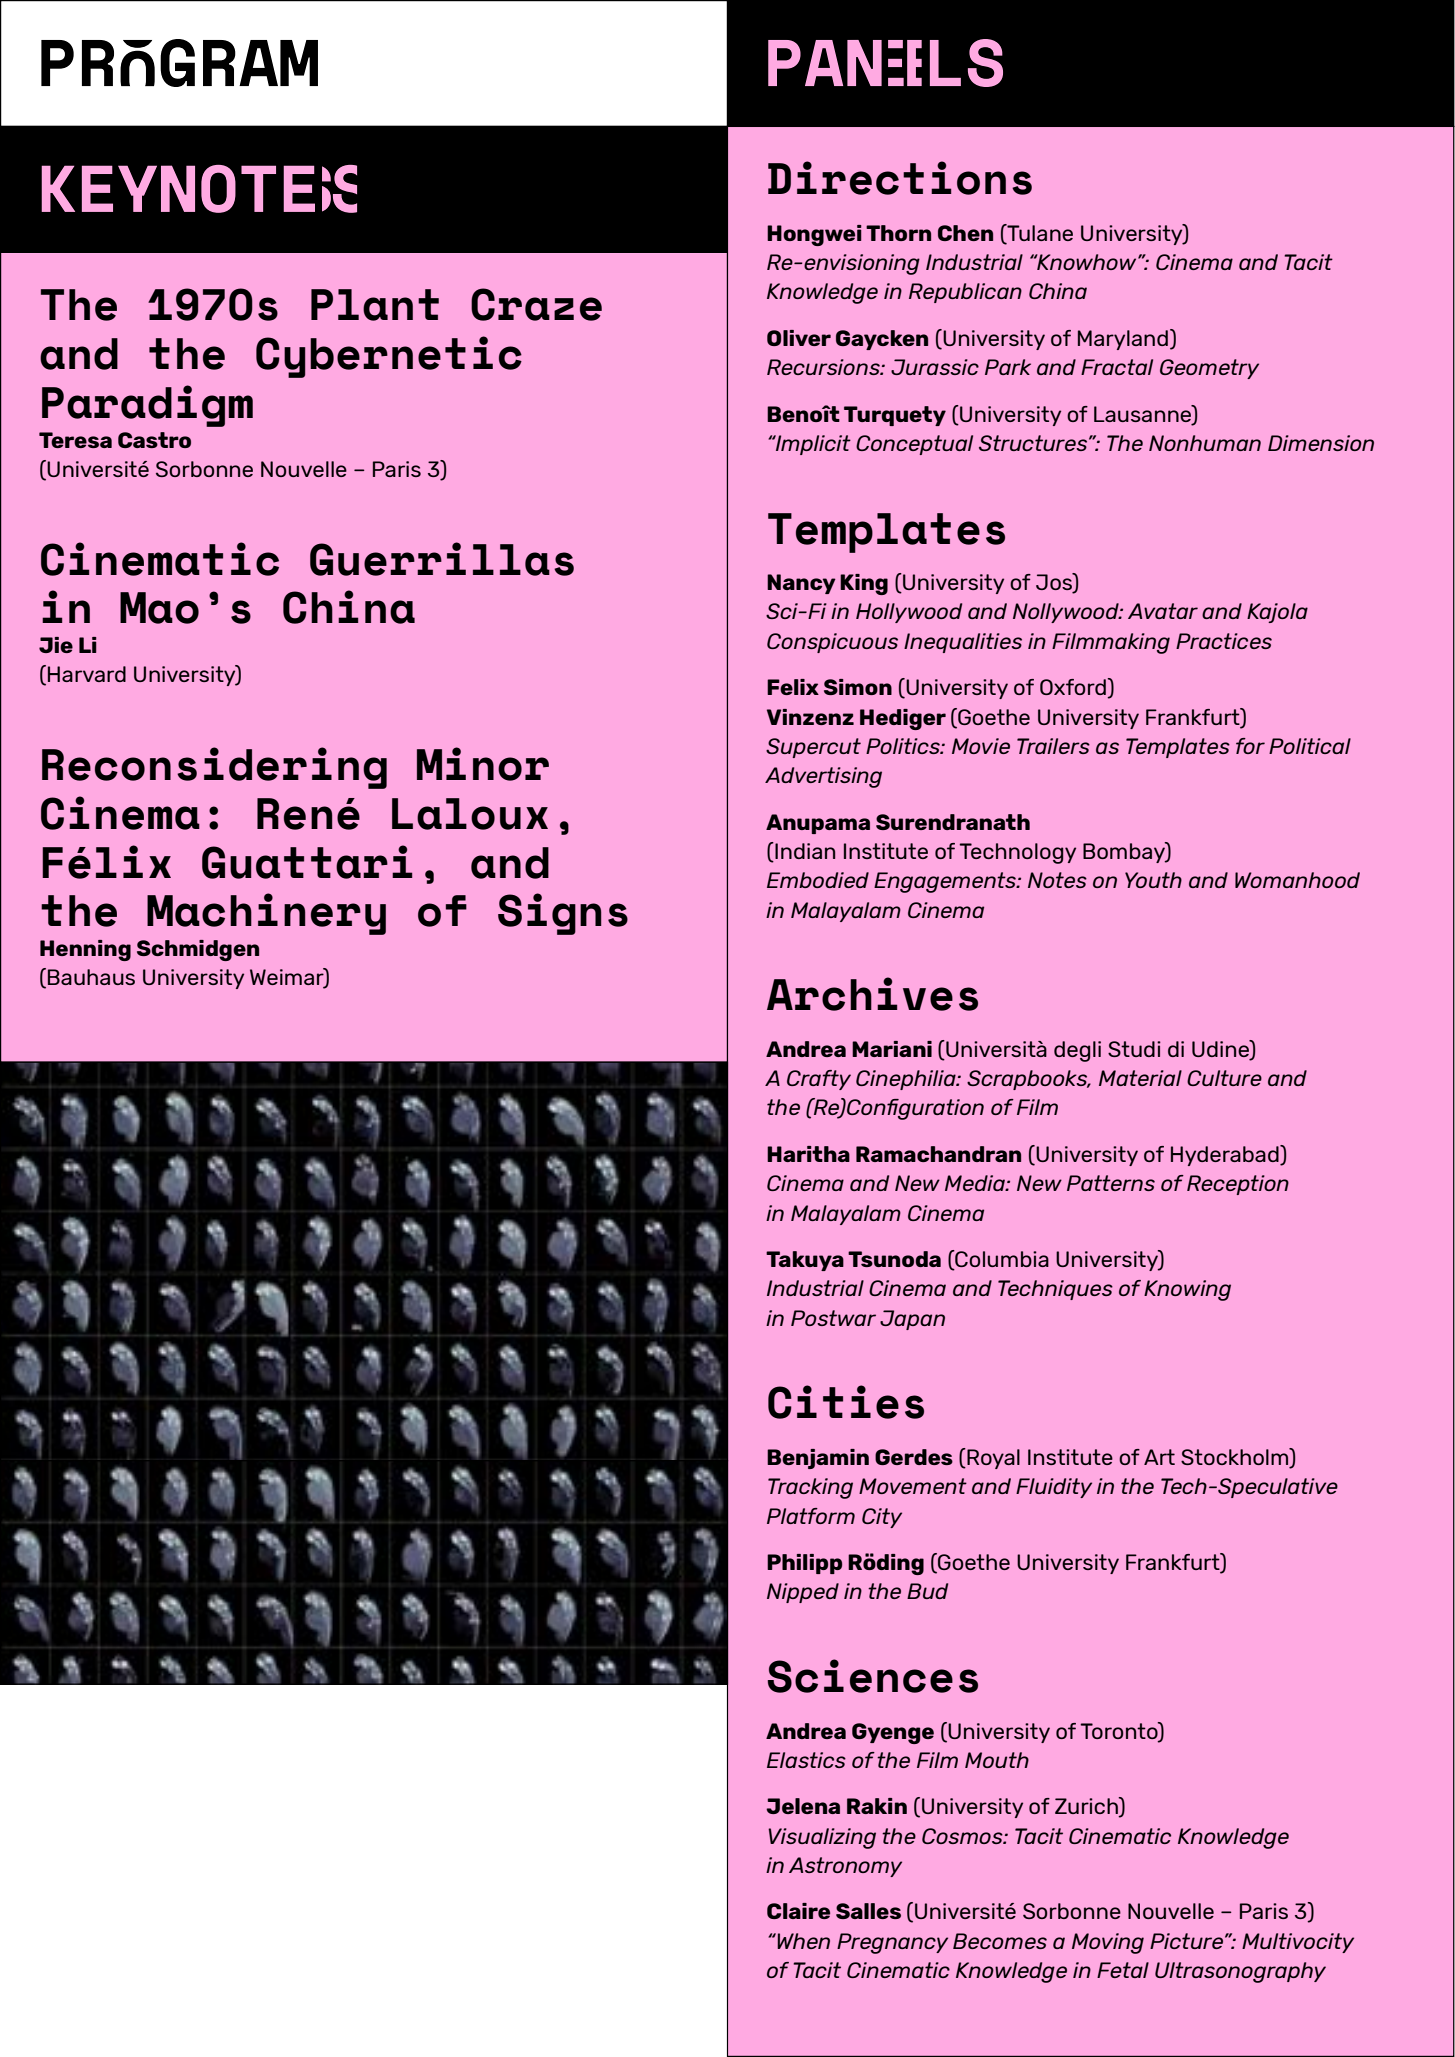 The image size is (1455, 2057). Describe the element at coordinates (798, 1911) in the screenshot. I see `Claire` at that location.
